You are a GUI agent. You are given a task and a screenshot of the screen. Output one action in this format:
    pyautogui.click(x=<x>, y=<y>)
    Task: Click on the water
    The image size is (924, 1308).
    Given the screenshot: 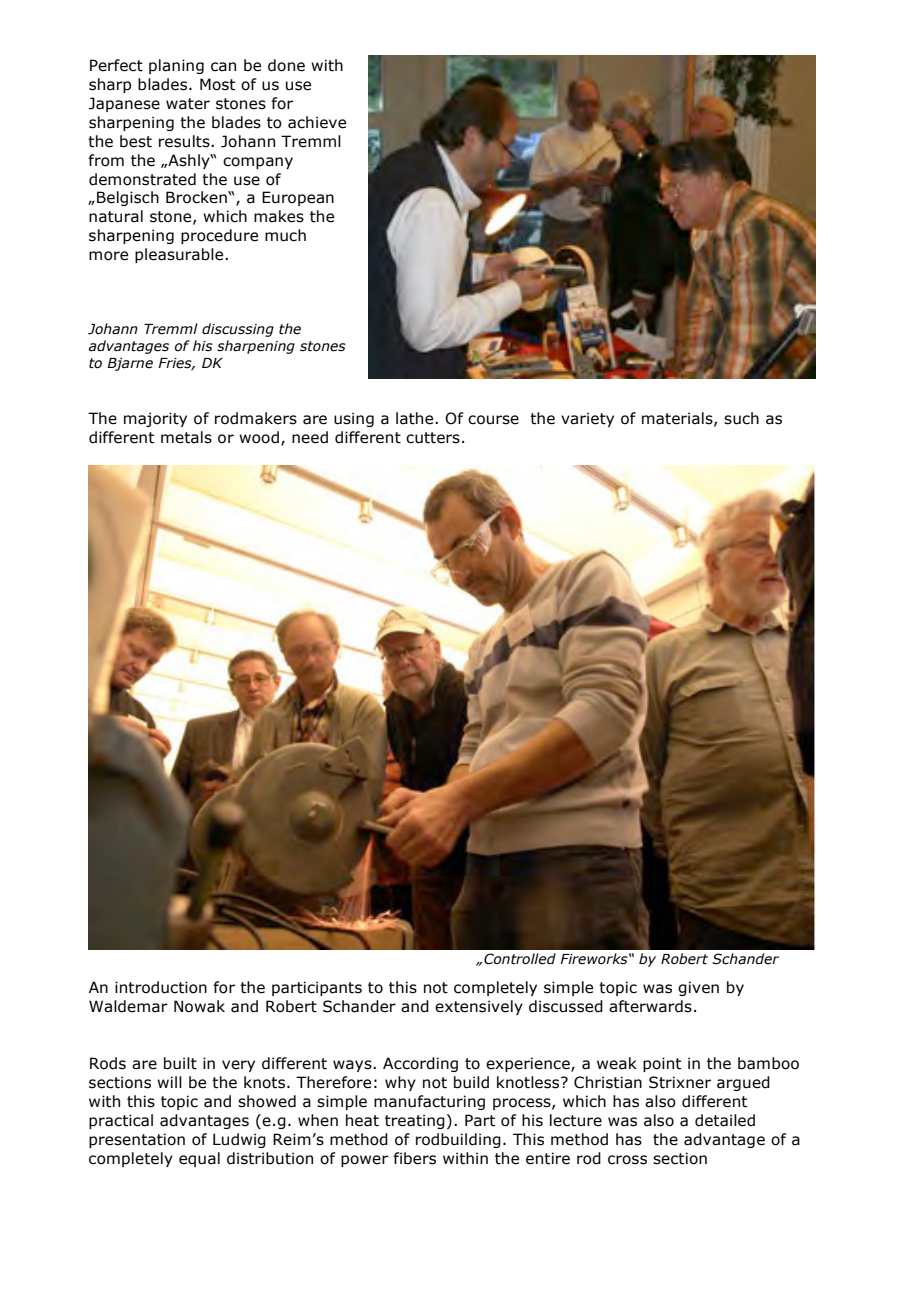 What is the action you would take?
    pyautogui.click(x=188, y=104)
